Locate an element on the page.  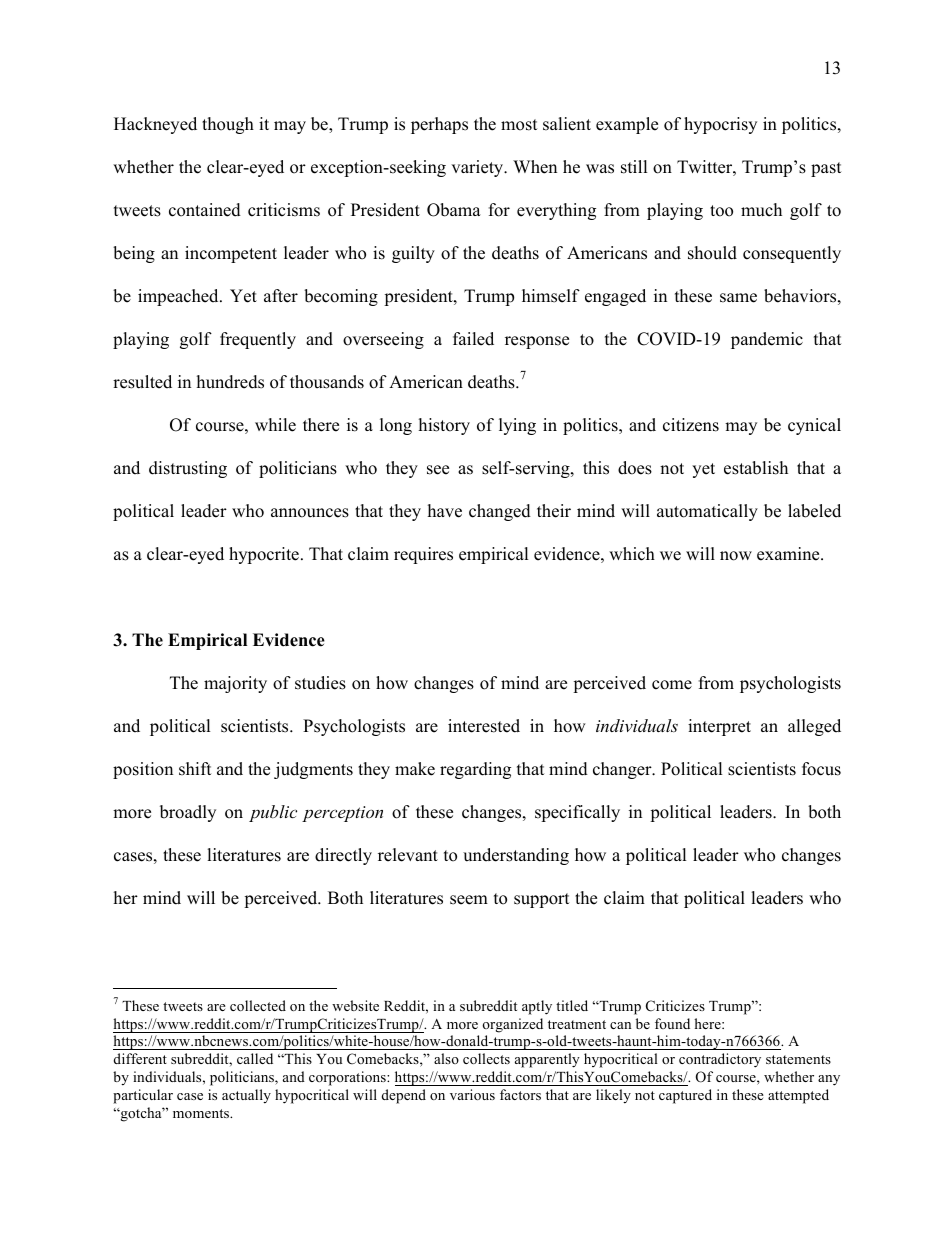
actually is located at coordinates (246, 1096).
